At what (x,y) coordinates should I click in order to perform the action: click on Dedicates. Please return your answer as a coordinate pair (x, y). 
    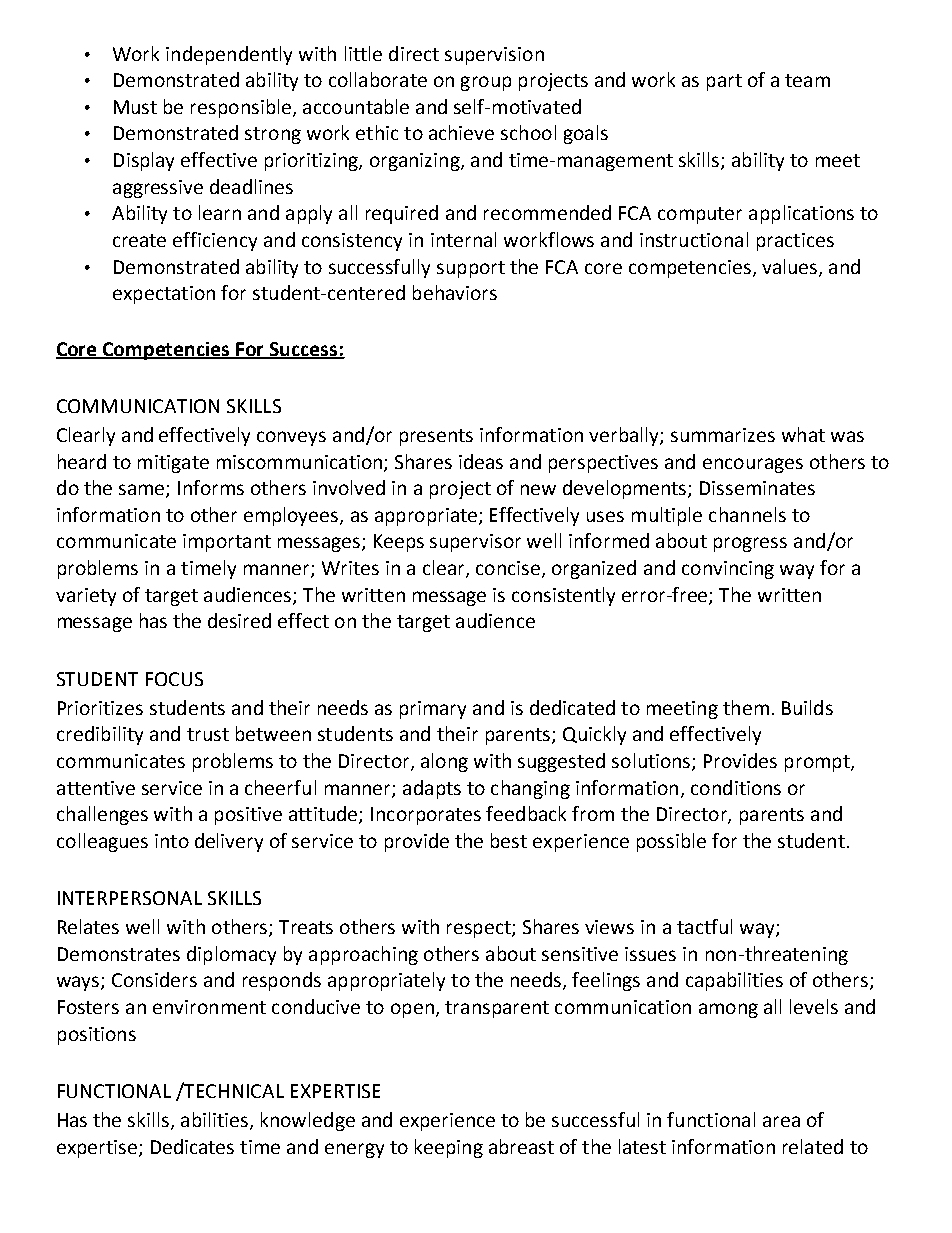
    Looking at the image, I should click on (192, 1146).
